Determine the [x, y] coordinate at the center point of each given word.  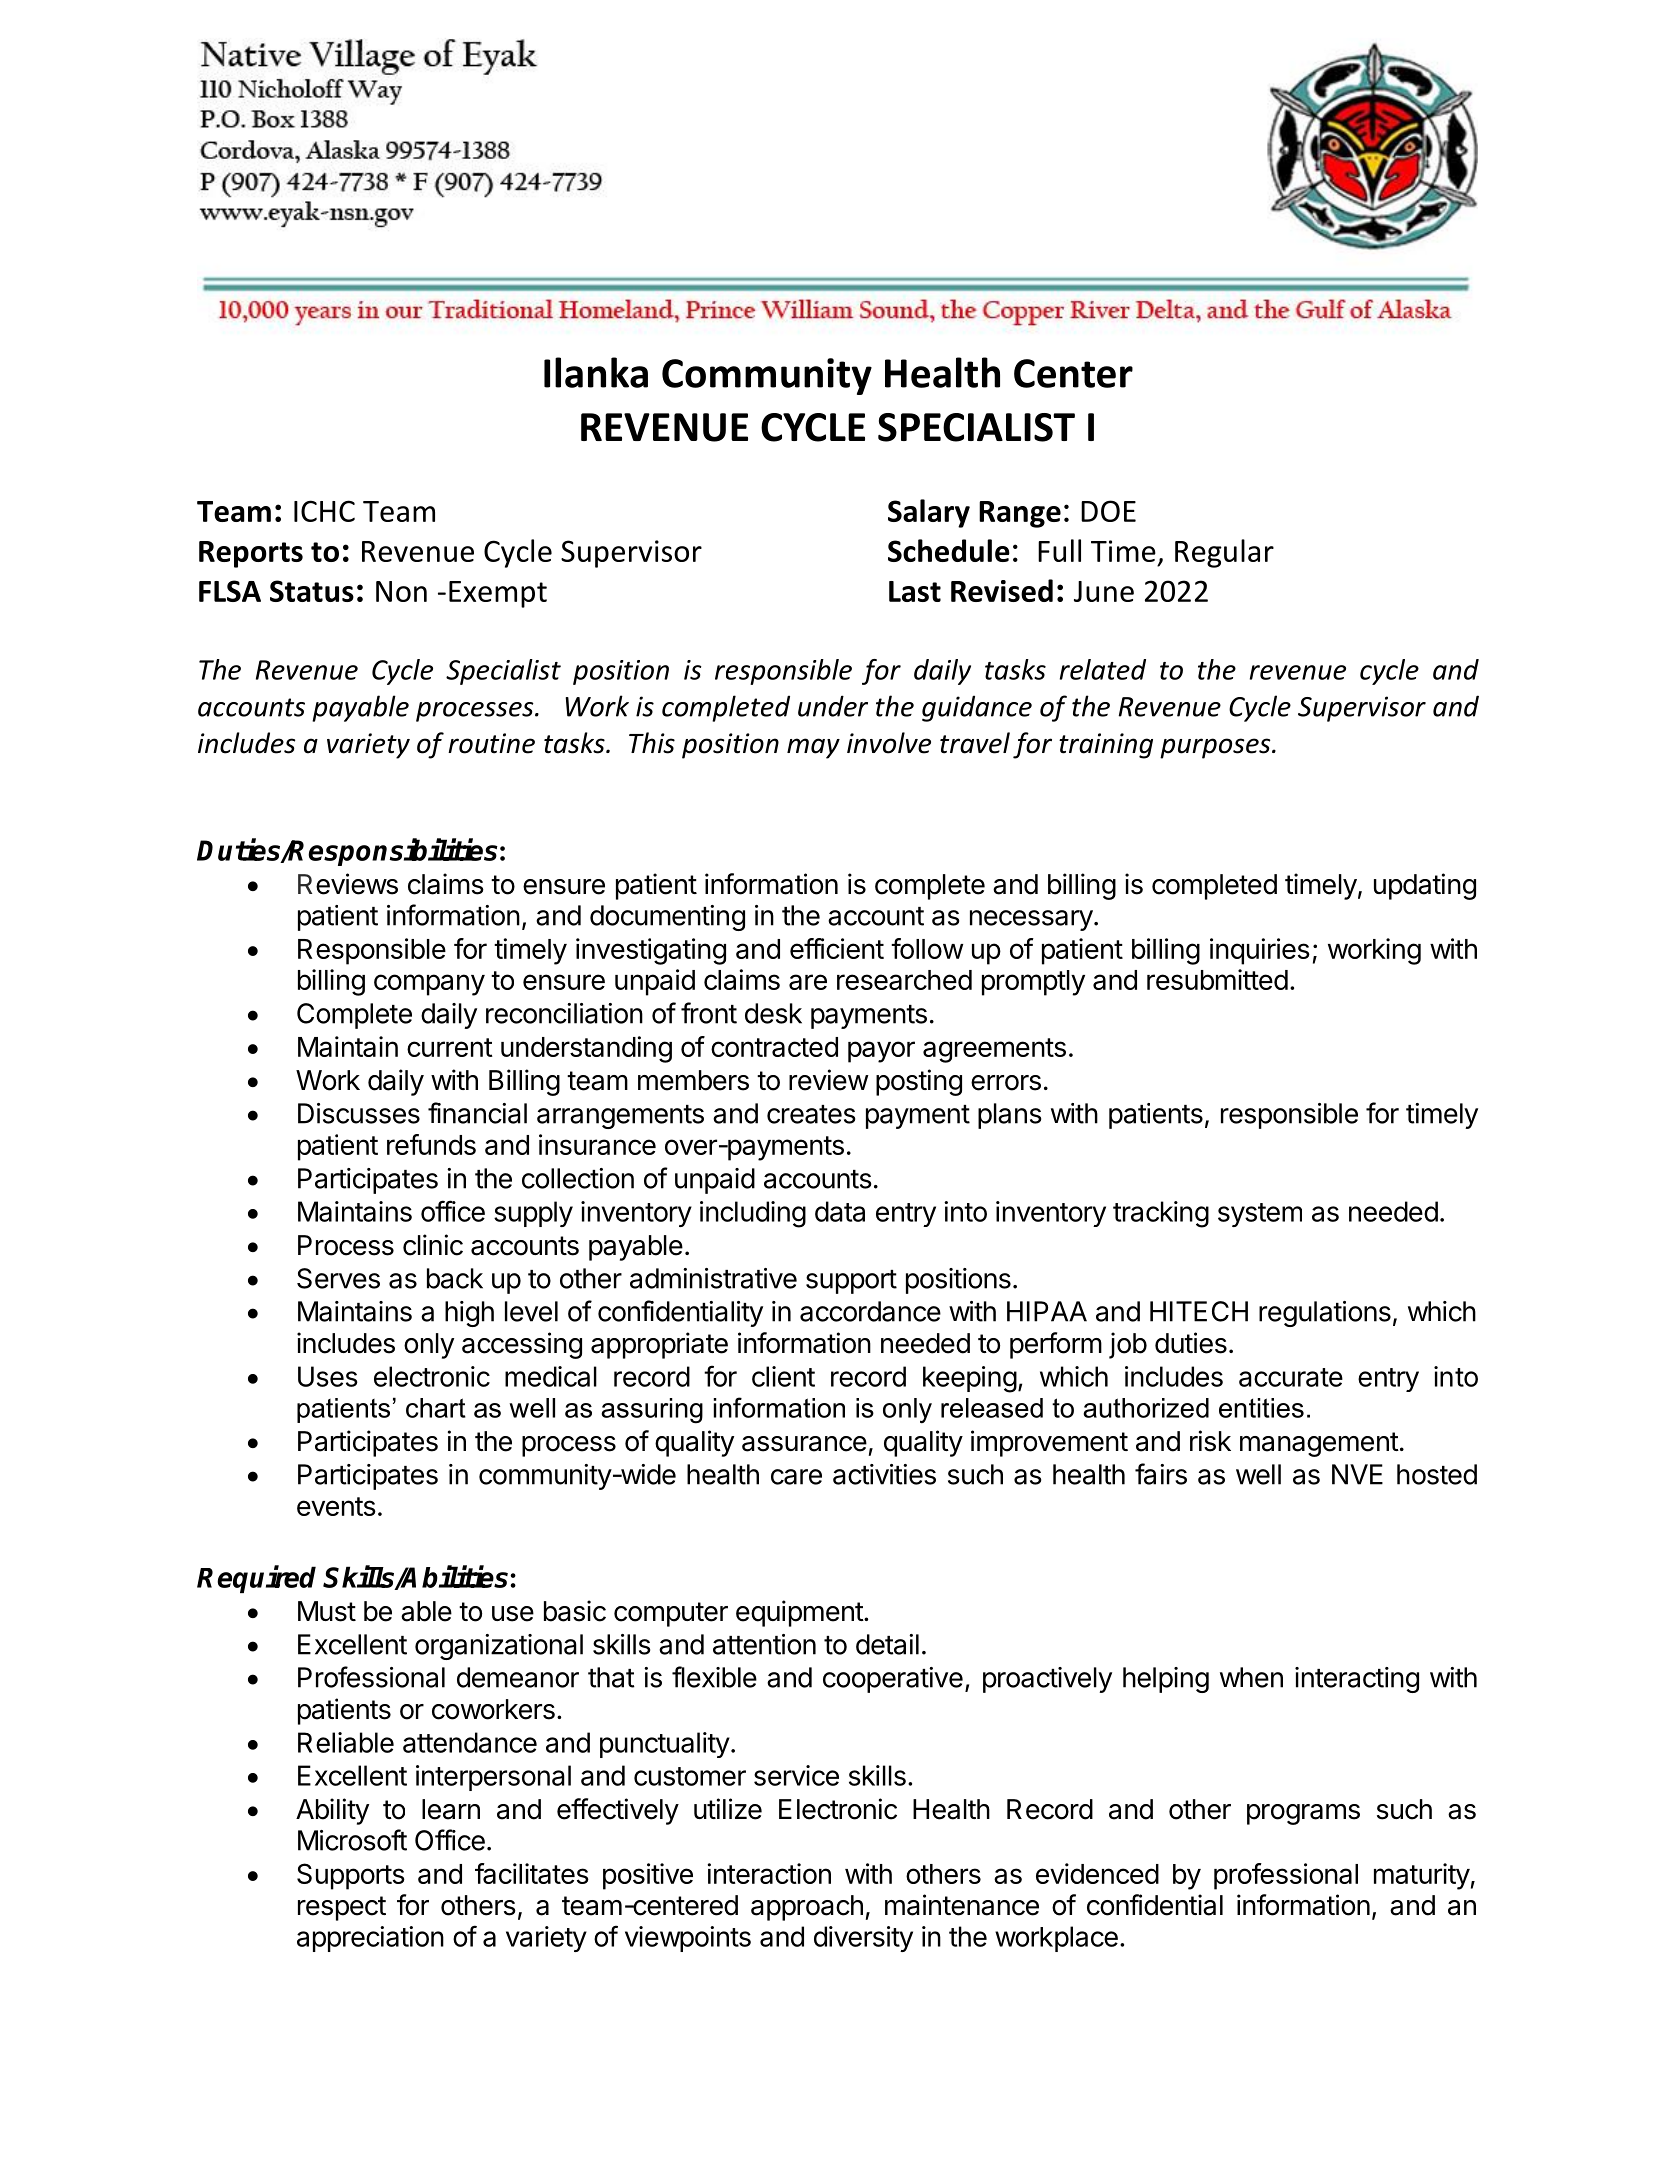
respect [342, 1908]
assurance [804, 1444]
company [429, 985]
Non [401, 591]
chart [436, 1408]
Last [915, 591]
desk [773, 1013]
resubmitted [1217, 979]
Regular [1224, 553]
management [1319, 1444]
